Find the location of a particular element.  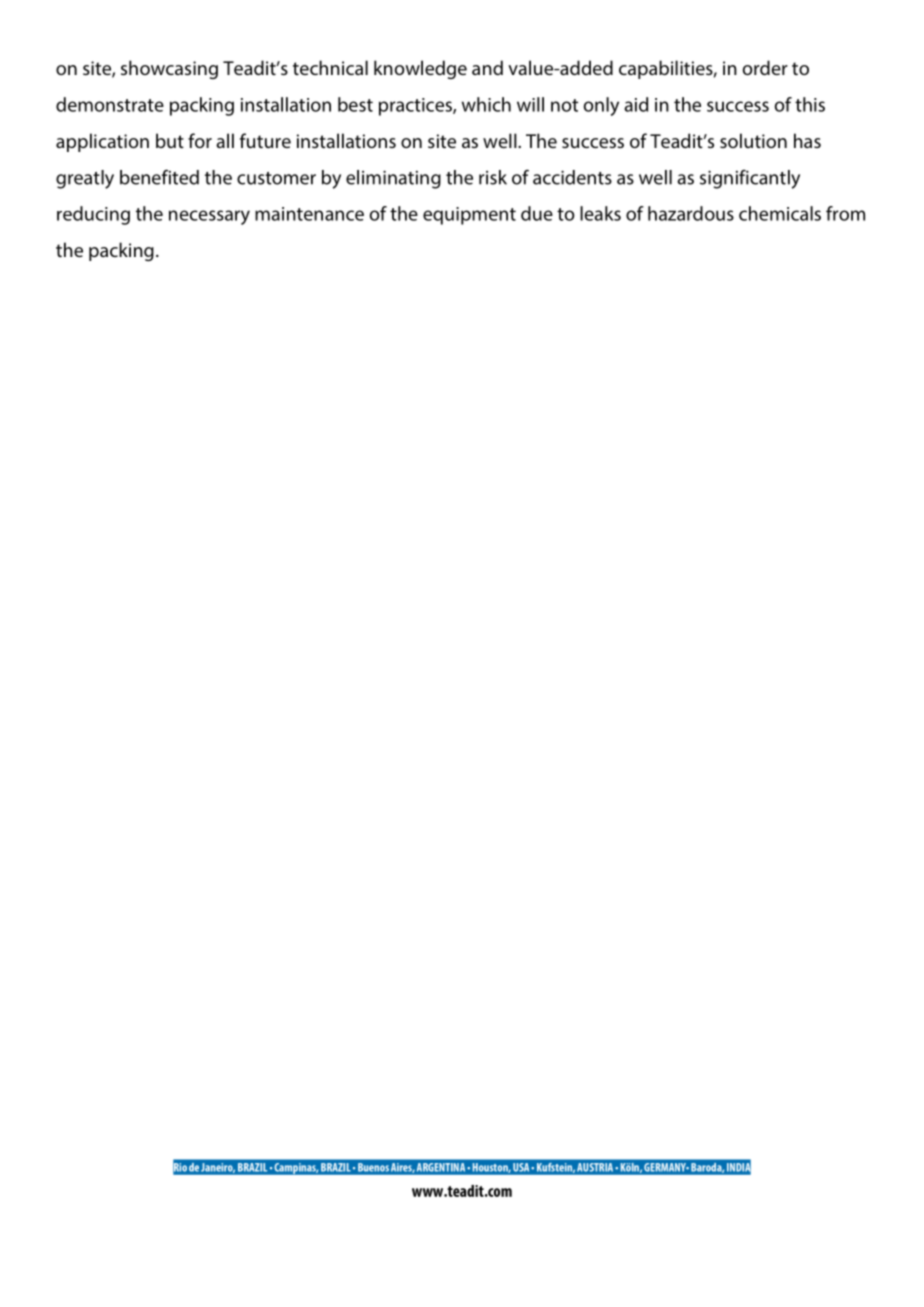

practices is located at coordinates (416, 107).
